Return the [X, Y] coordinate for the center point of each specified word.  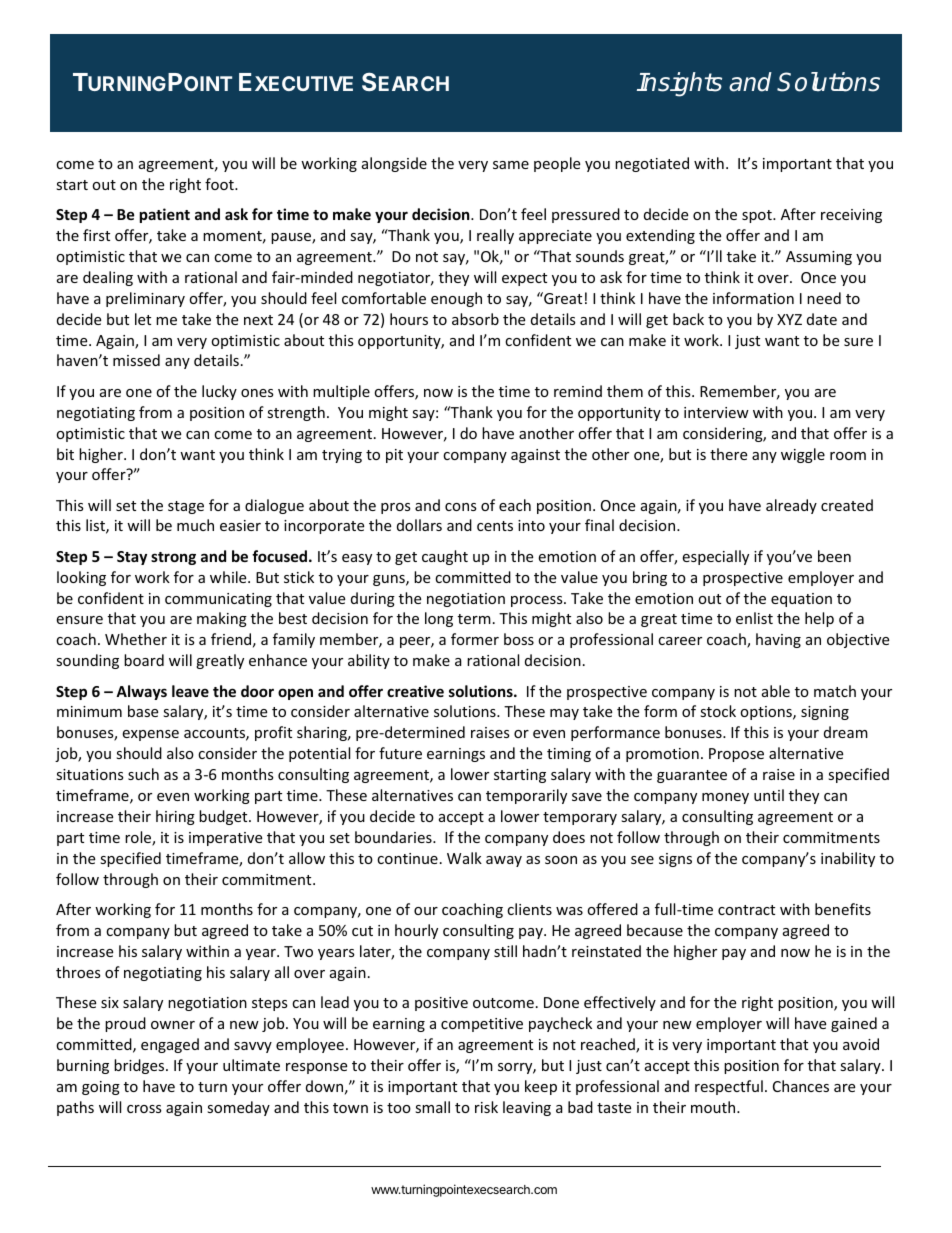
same [511, 165]
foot [220, 184]
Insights [679, 84]
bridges [140, 1066]
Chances [801, 1086]
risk [486, 1107]
